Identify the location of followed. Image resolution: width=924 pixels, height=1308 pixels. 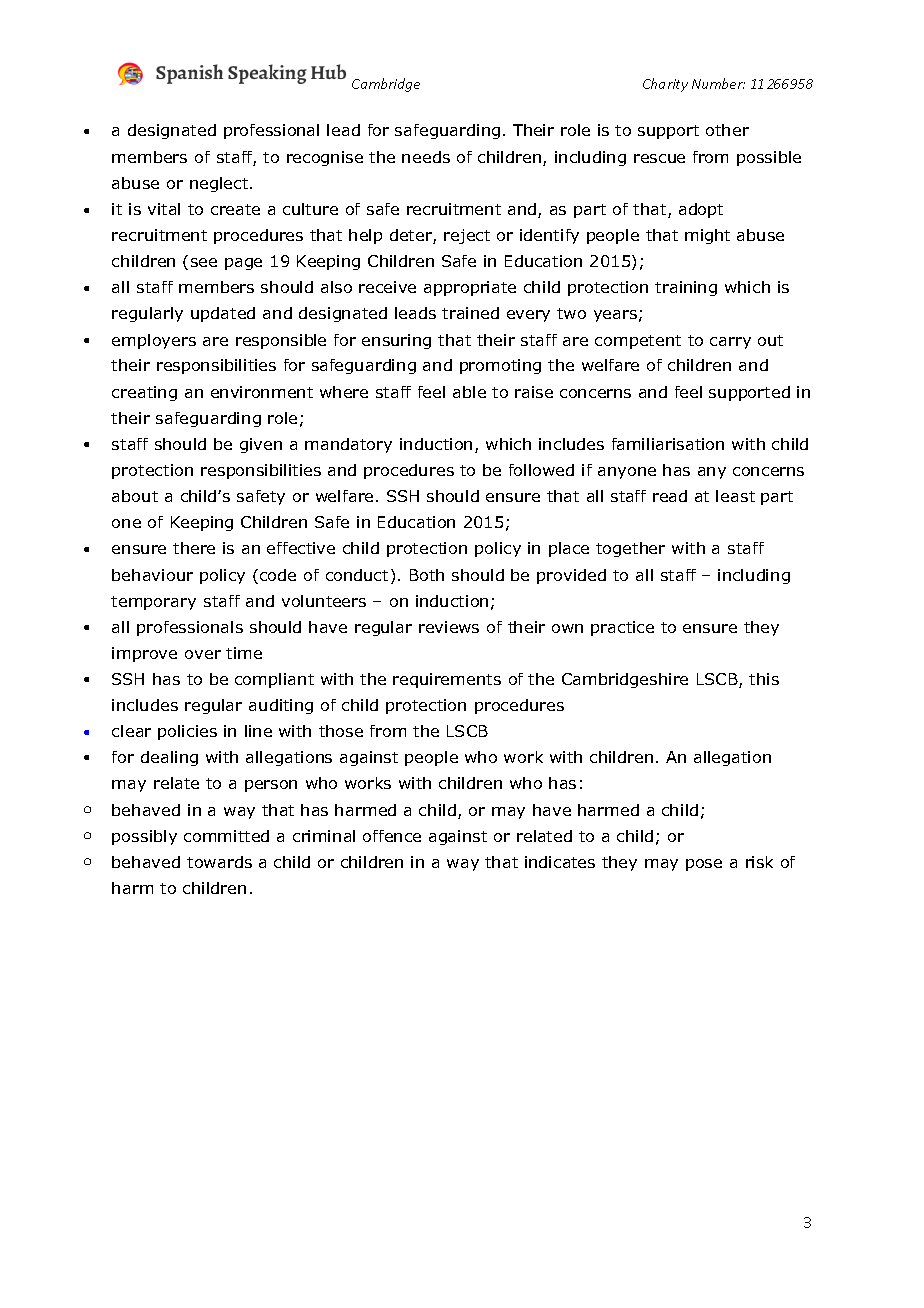
(541, 470).
